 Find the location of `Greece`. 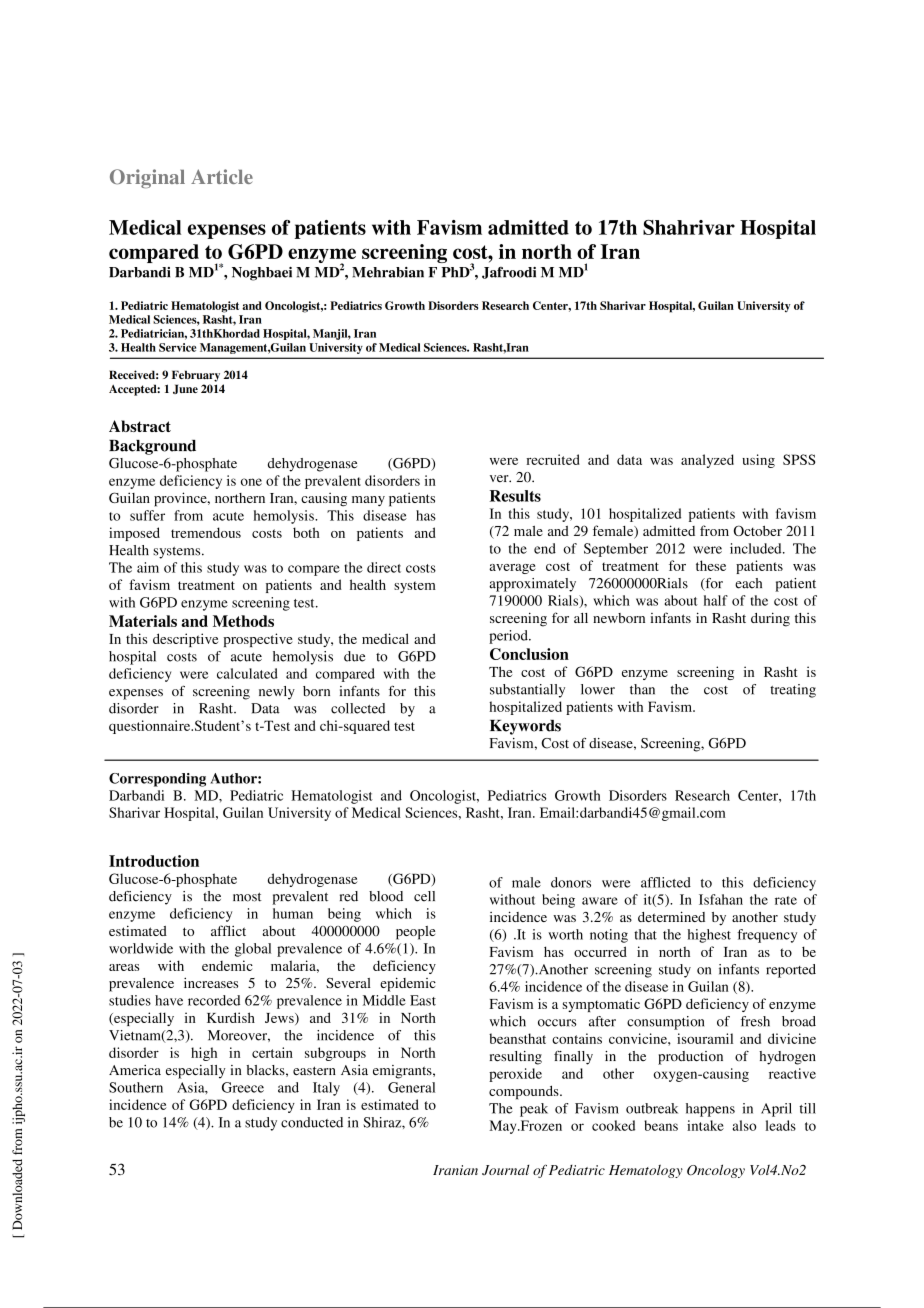

Greece is located at coordinates (243, 1087).
